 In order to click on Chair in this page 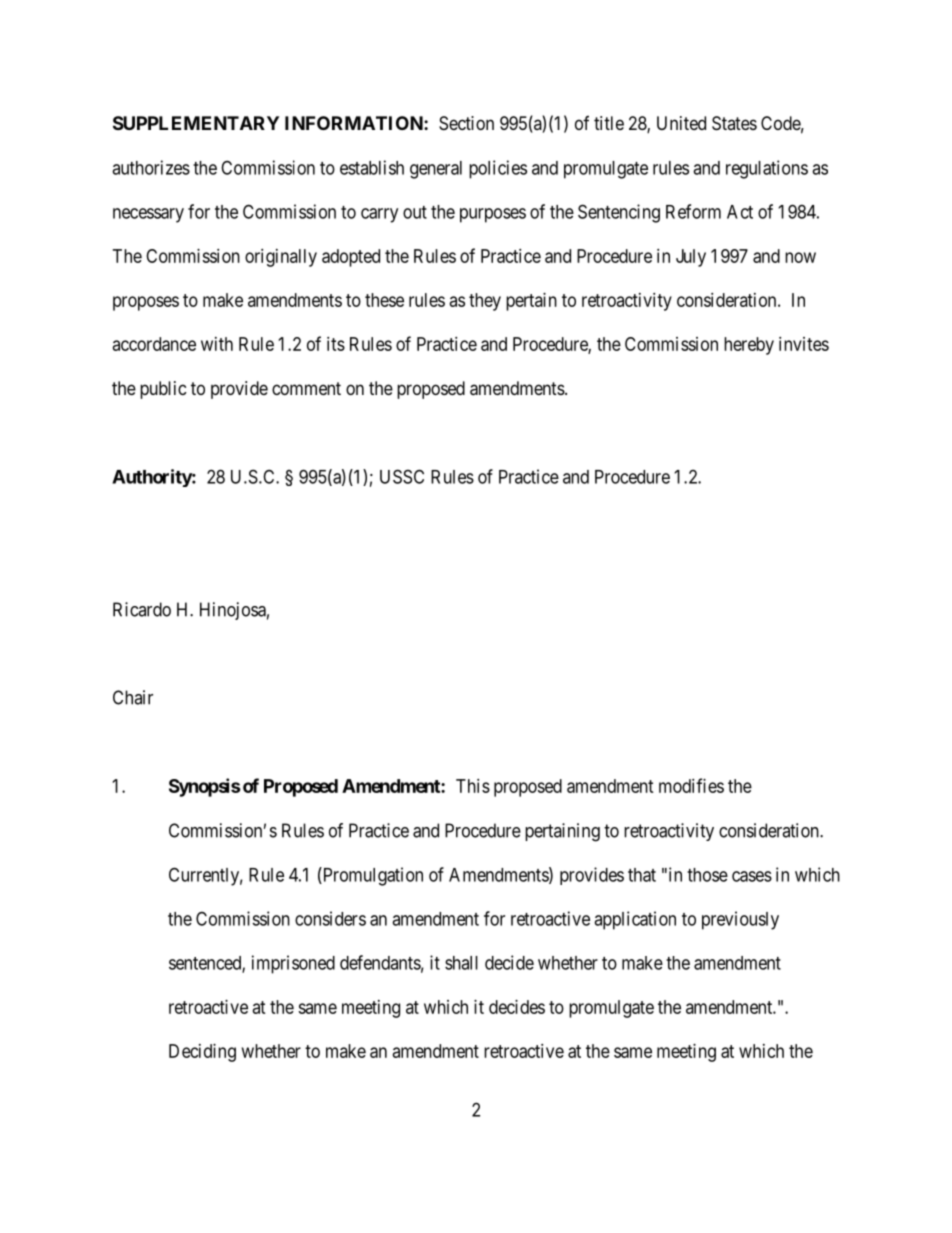, I will do `click(133, 697)`.
